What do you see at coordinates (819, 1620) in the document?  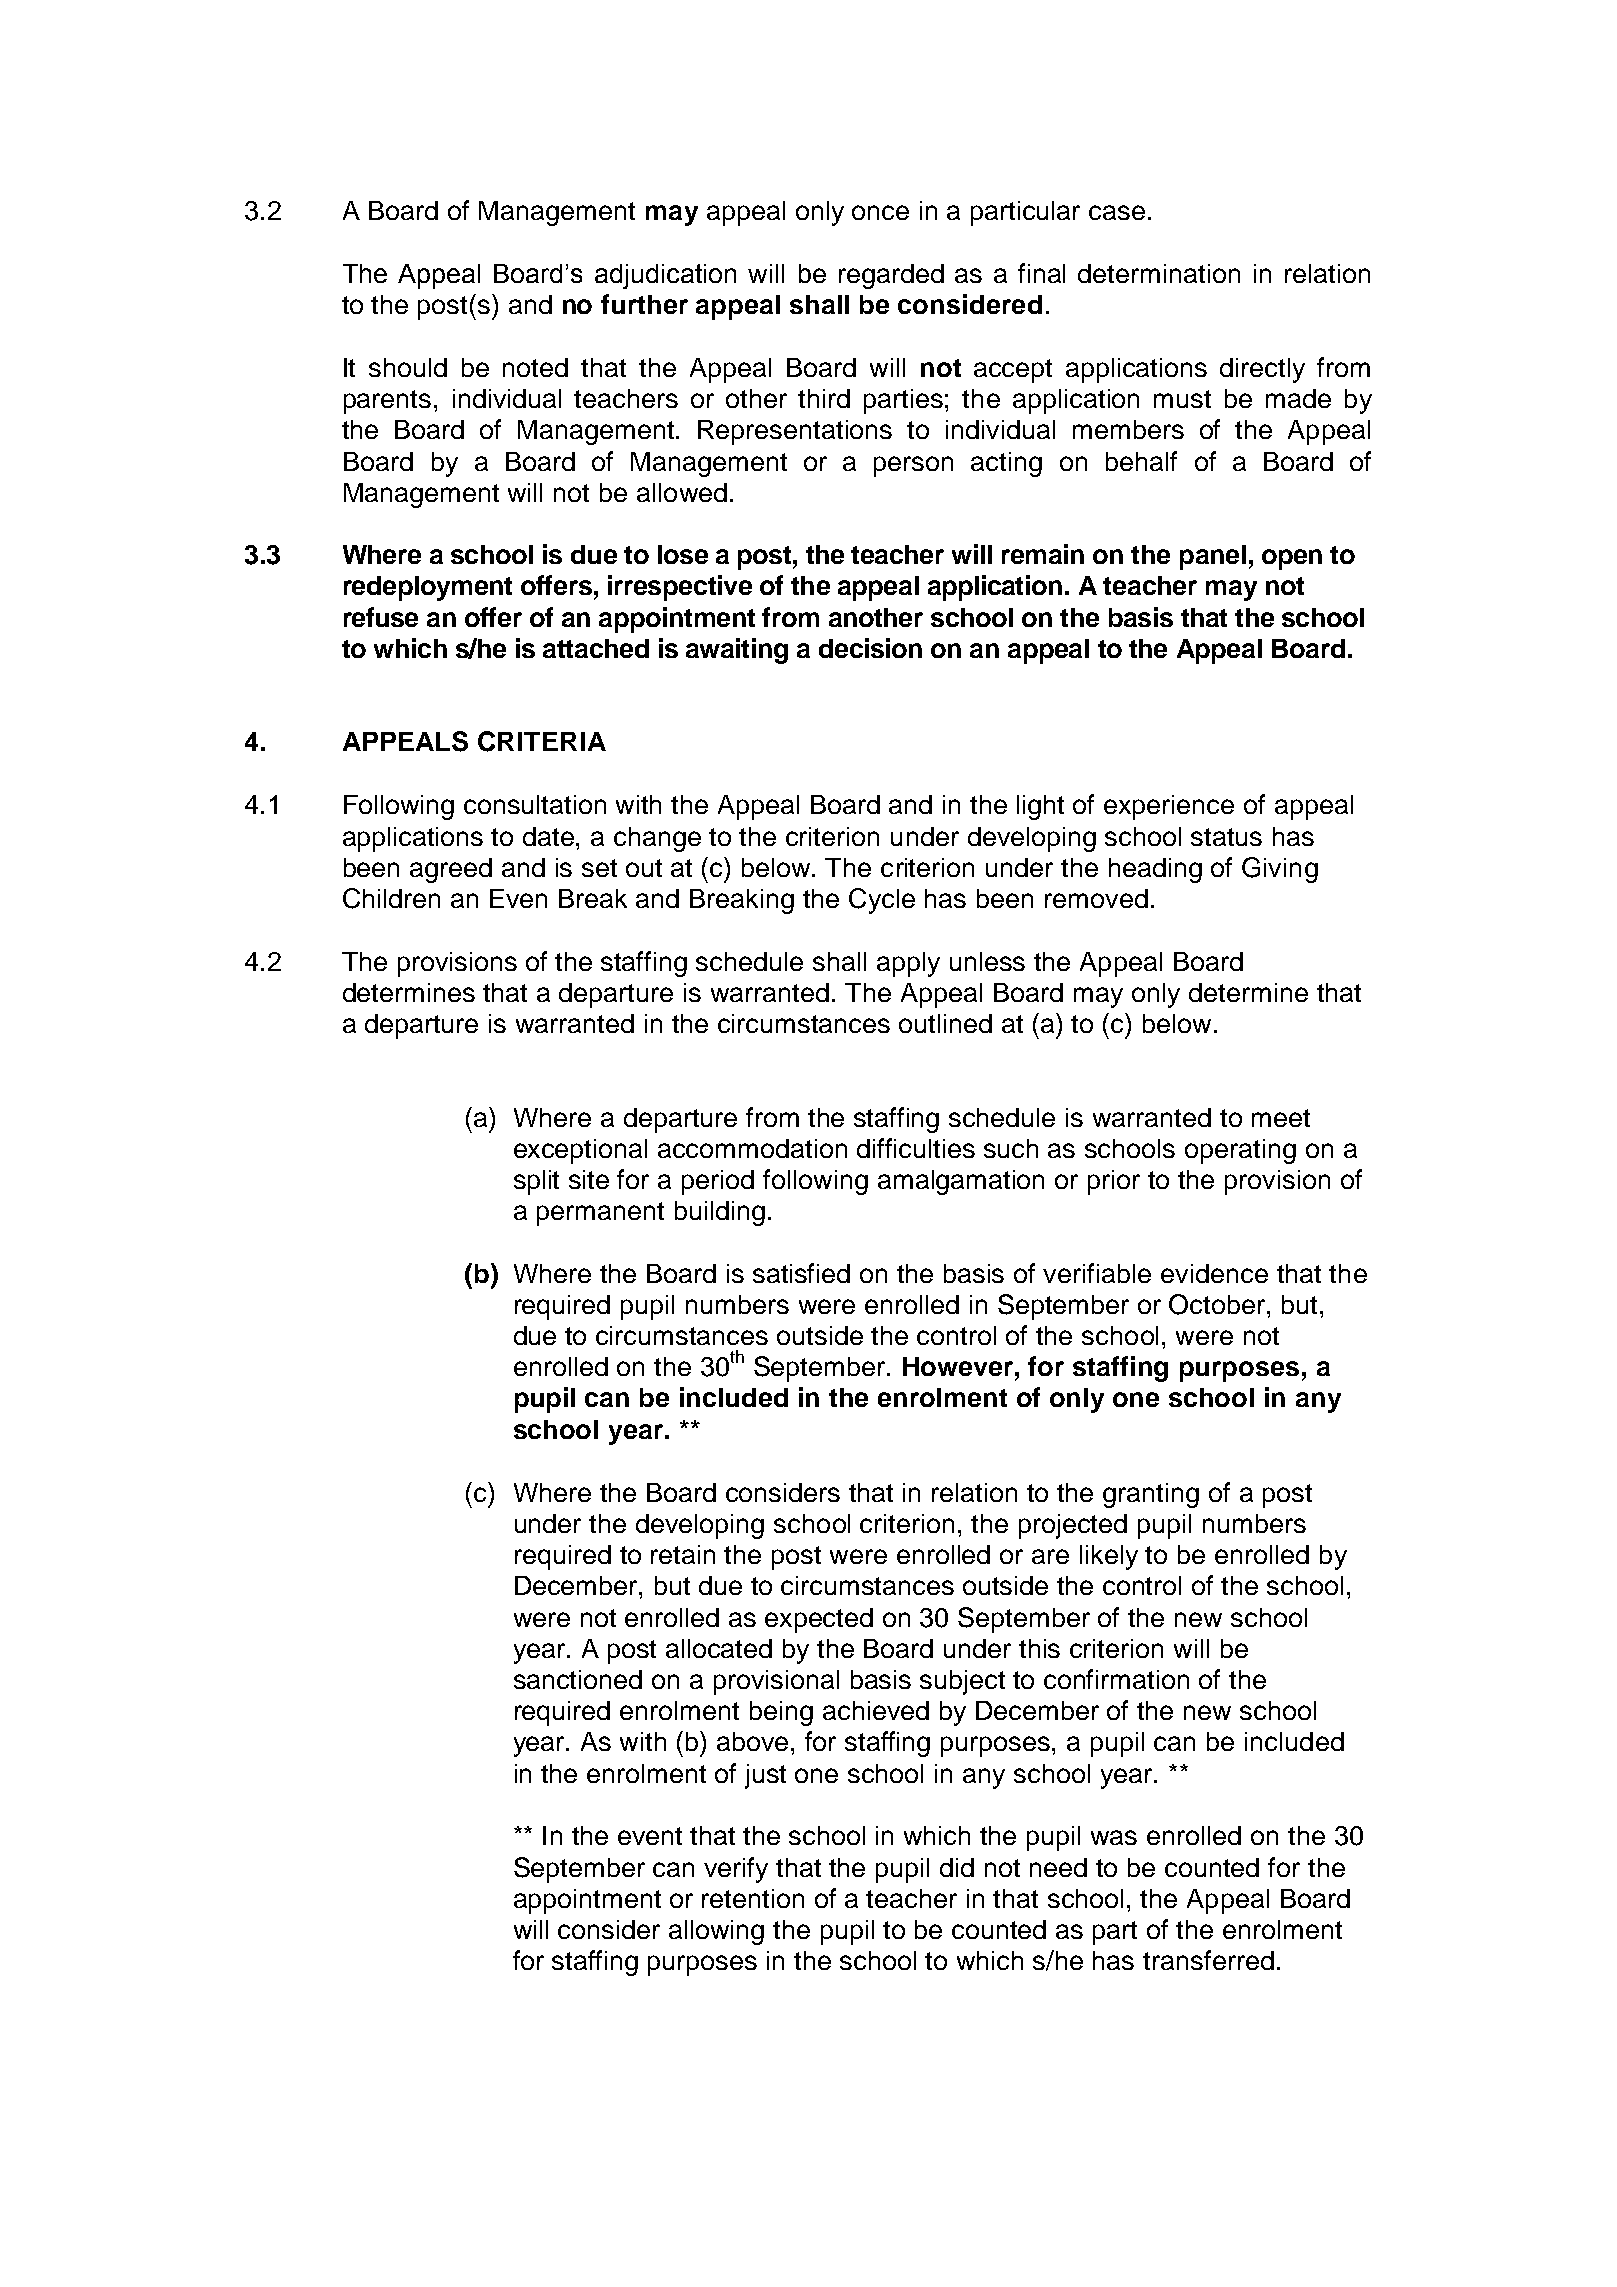 I see `expected` at bounding box center [819, 1620].
